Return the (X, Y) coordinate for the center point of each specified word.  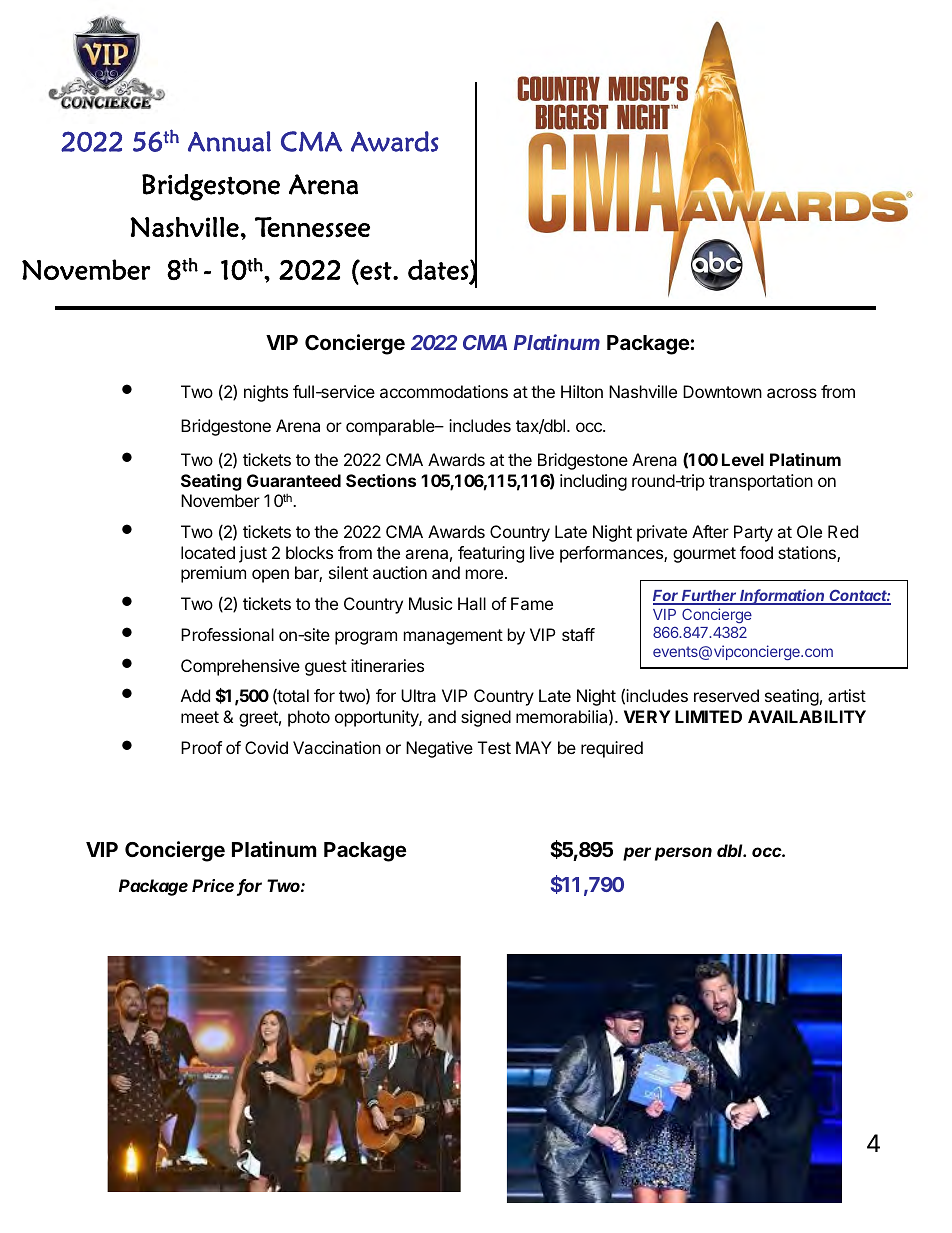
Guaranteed (294, 480)
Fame (532, 603)
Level (743, 459)
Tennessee (312, 227)
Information (783, 596)
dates (439, 270)
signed (486, 718)
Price (213, 885)
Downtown (722, 391)
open (270, 576)
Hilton (582, 391)
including (593, 482)
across (792, 393)
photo (309, 718)
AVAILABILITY (807, 716)
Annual (229, 141)
